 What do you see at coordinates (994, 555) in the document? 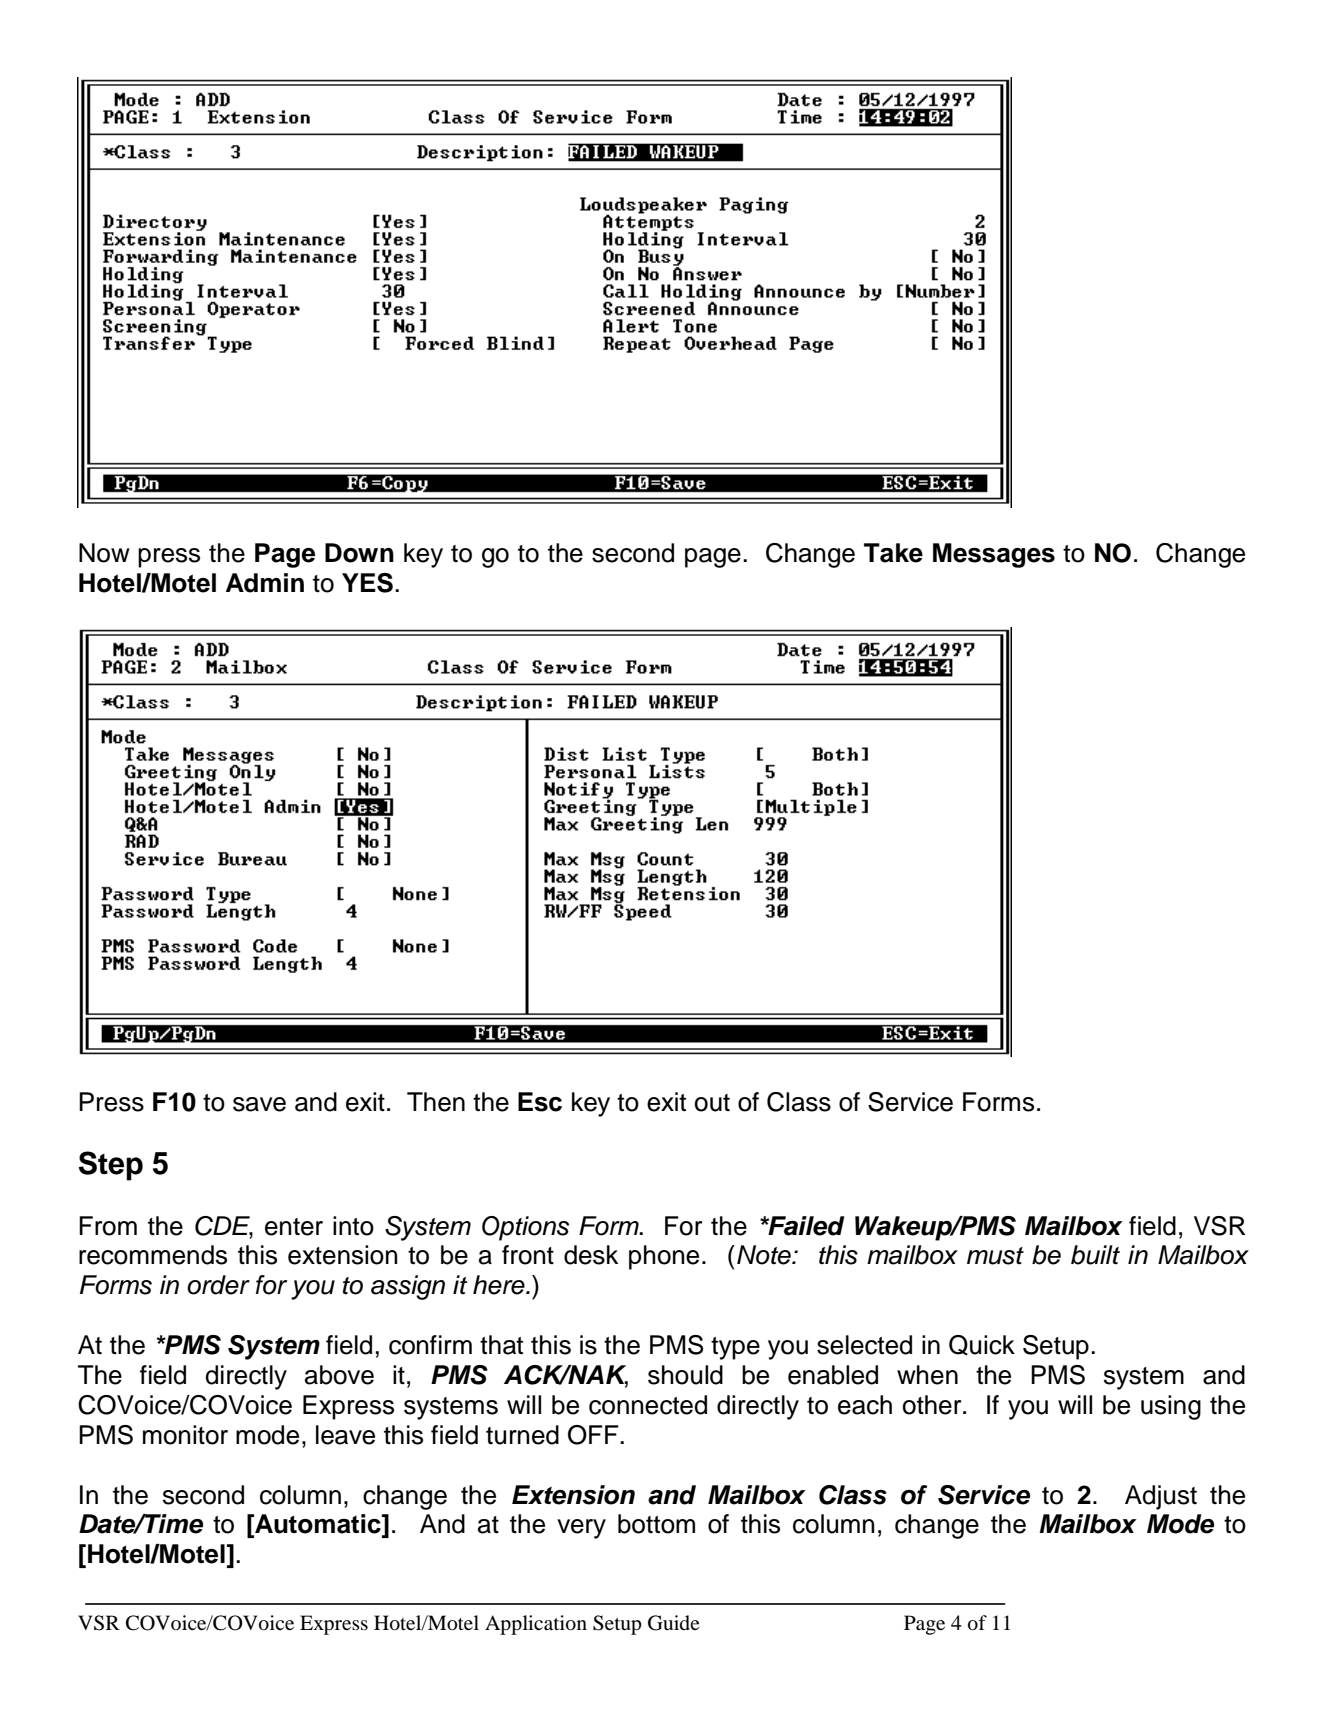
I see `Messages` at bounding box center [994, 555].
